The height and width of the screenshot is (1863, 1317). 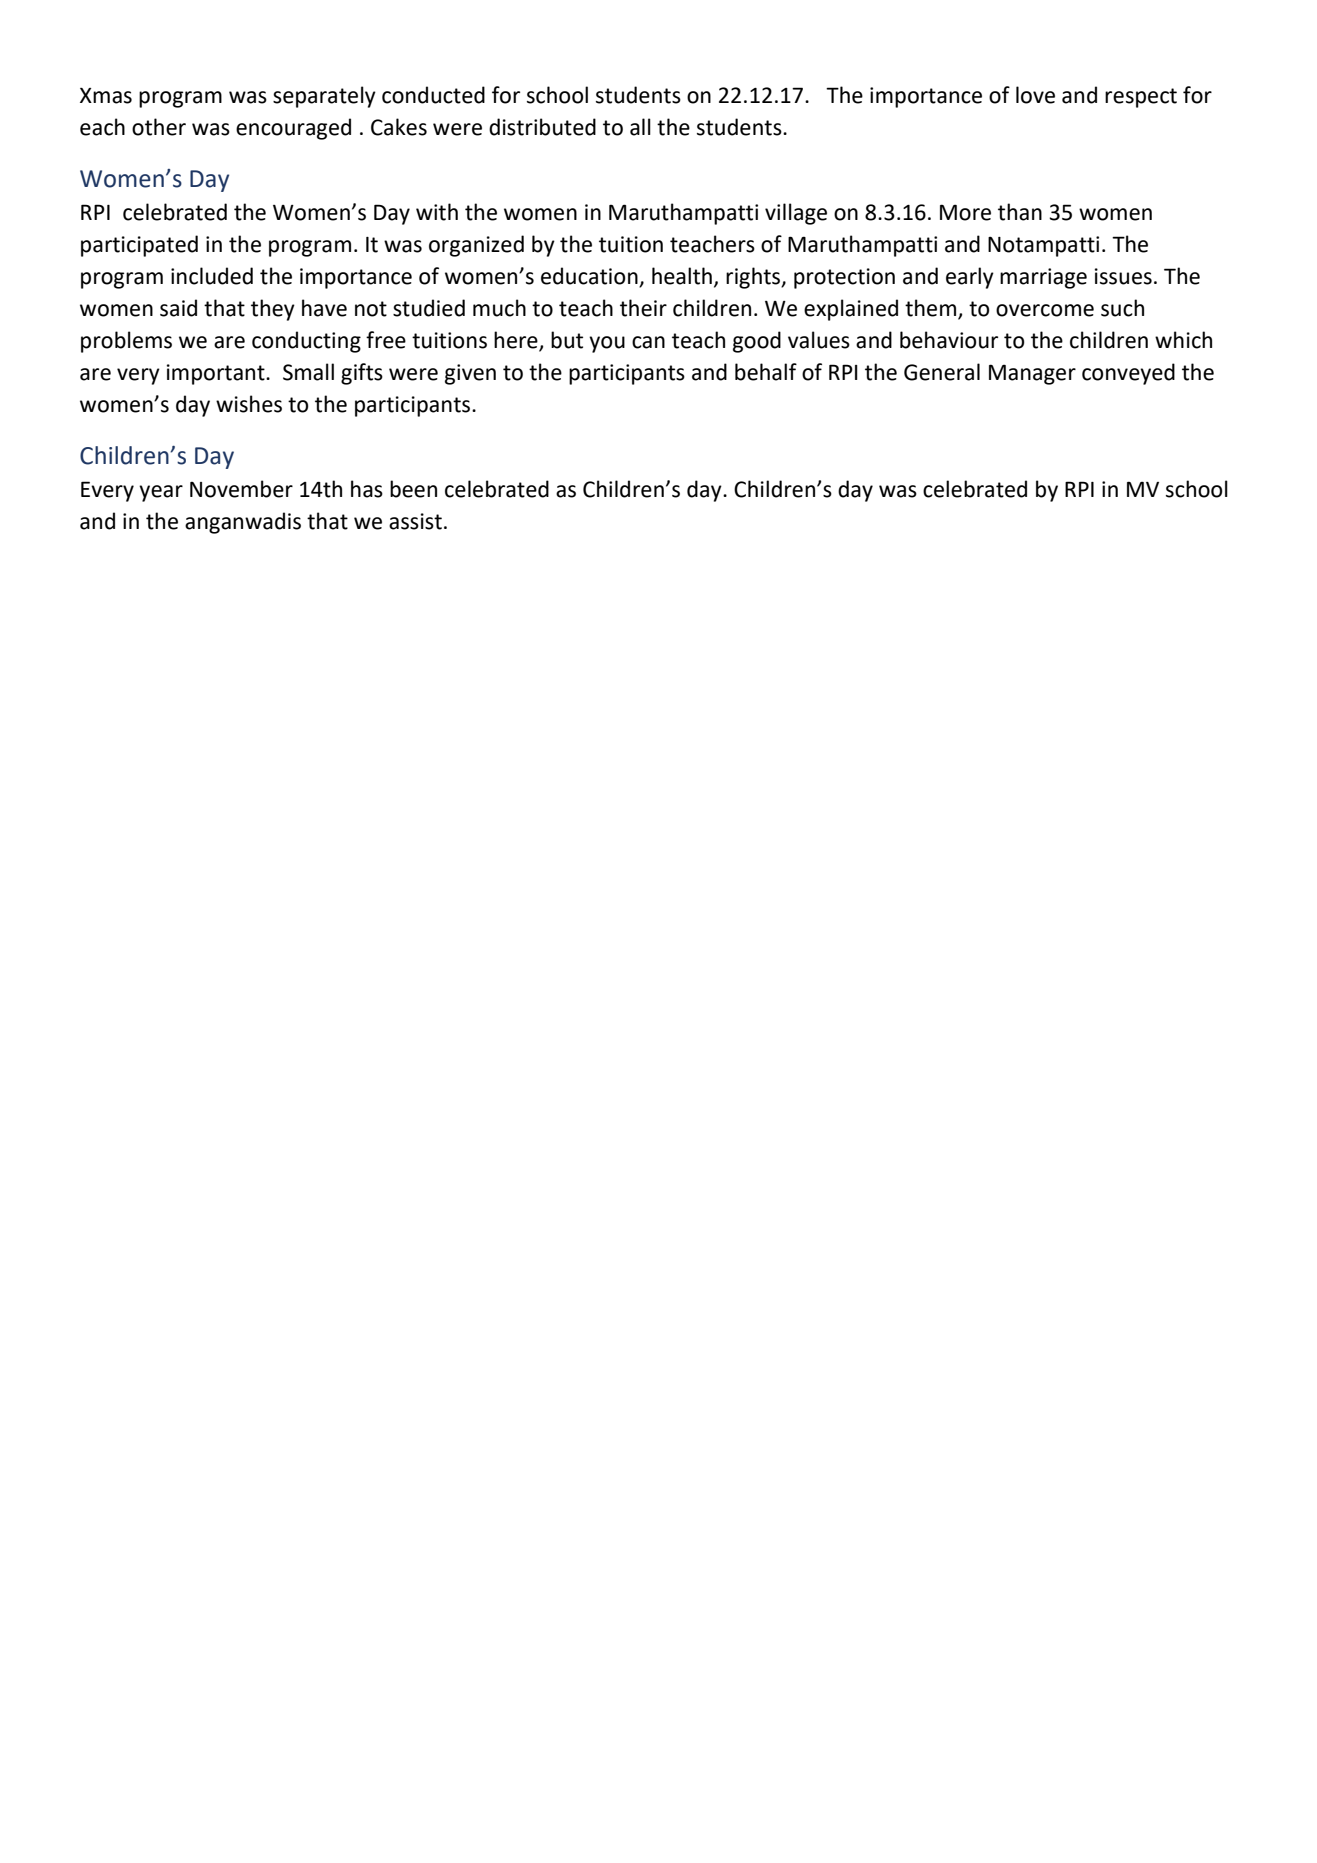 What do you see at coordinates (1035, 95) in the screenshot?
I see `love` at bounding box center [1035, 95].
